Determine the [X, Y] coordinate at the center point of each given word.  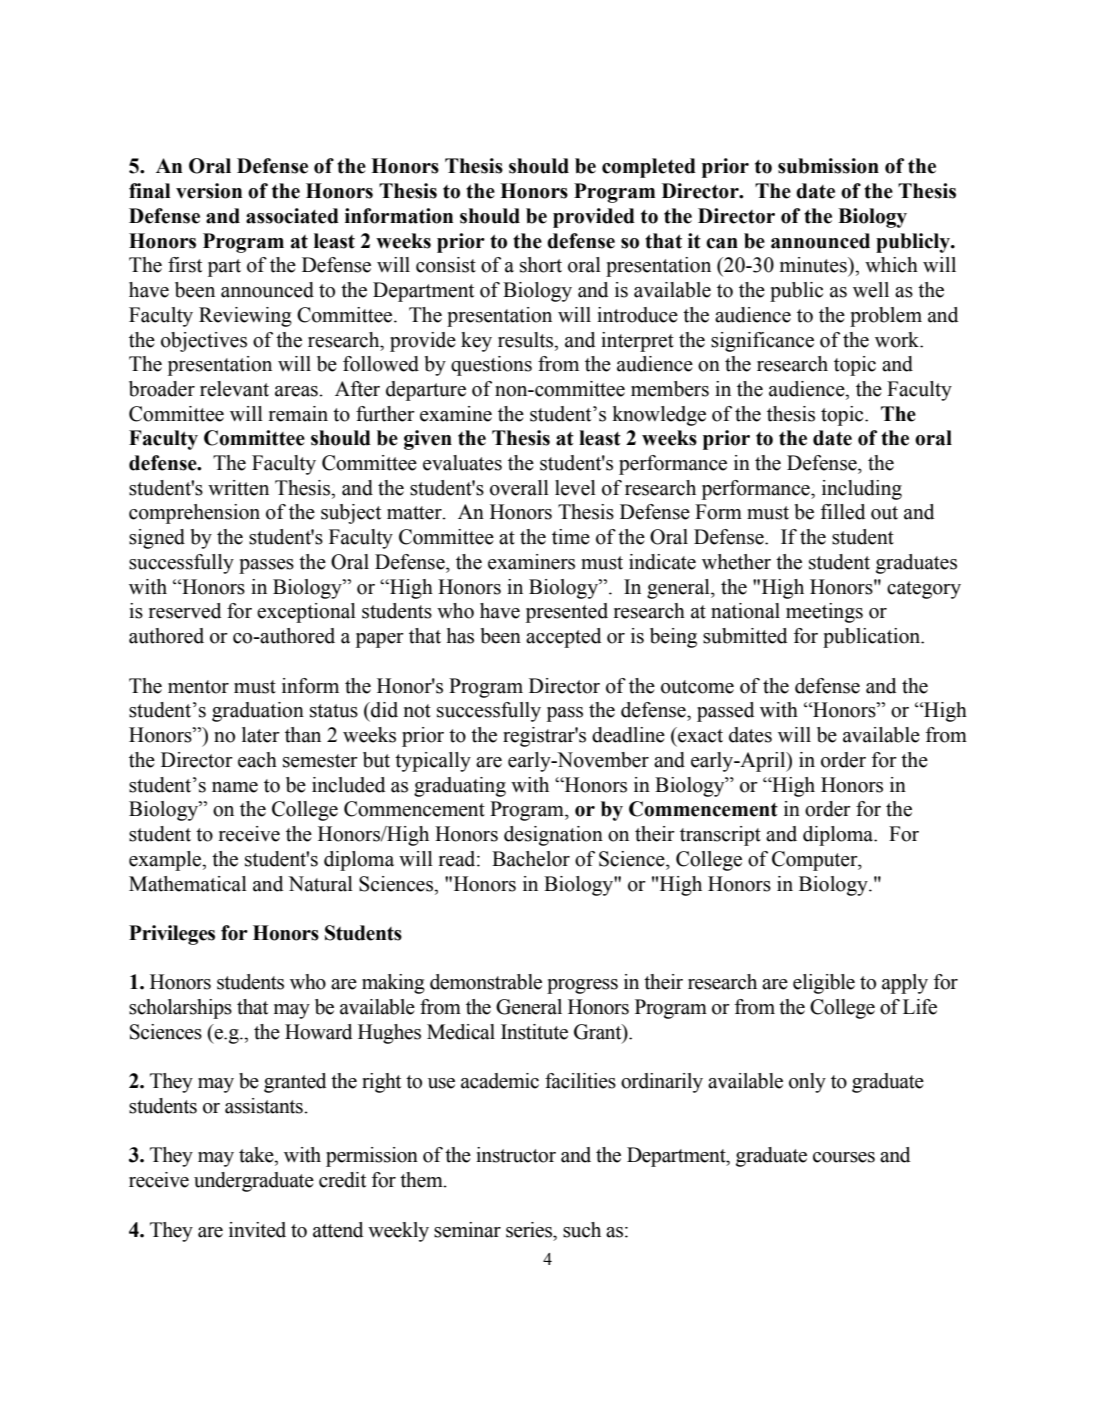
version [209, 191]
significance [762, 342]
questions [491, 366]
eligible [824, 984]
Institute [534, 1032]
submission [828, 166]
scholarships [180, 1009]
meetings [824, 613]
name [235, 787]
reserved [185, 611]
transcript [720, 836]
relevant [234, 389]
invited [257, 1230]
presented [567, 613]
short [541, 265]
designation [553, 836]
